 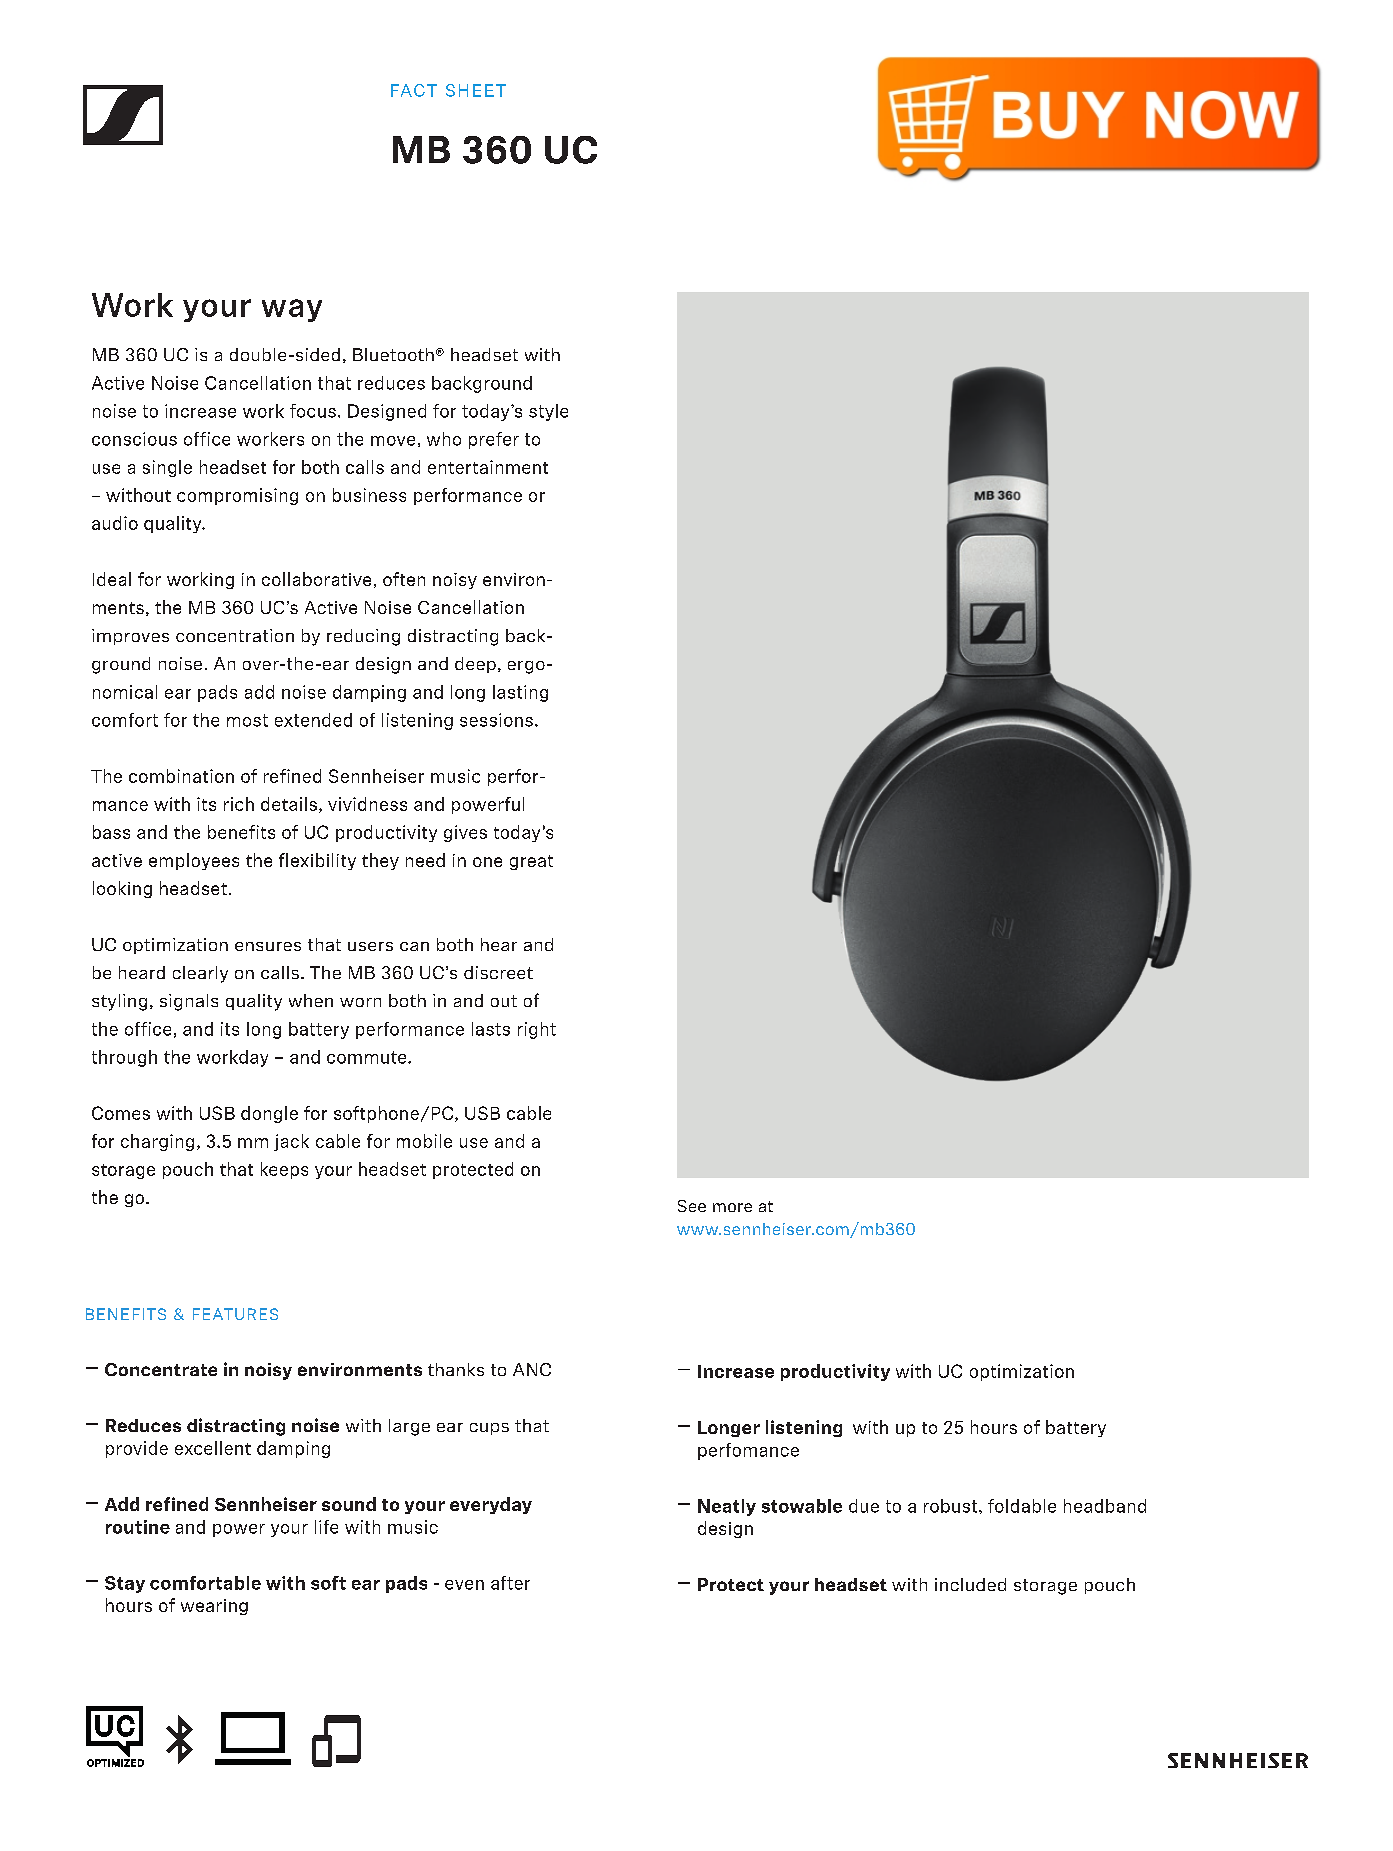 What do you see at coordinates (488, 467) in the document?
I see `entertainment` at bounding box center [488, 467].
